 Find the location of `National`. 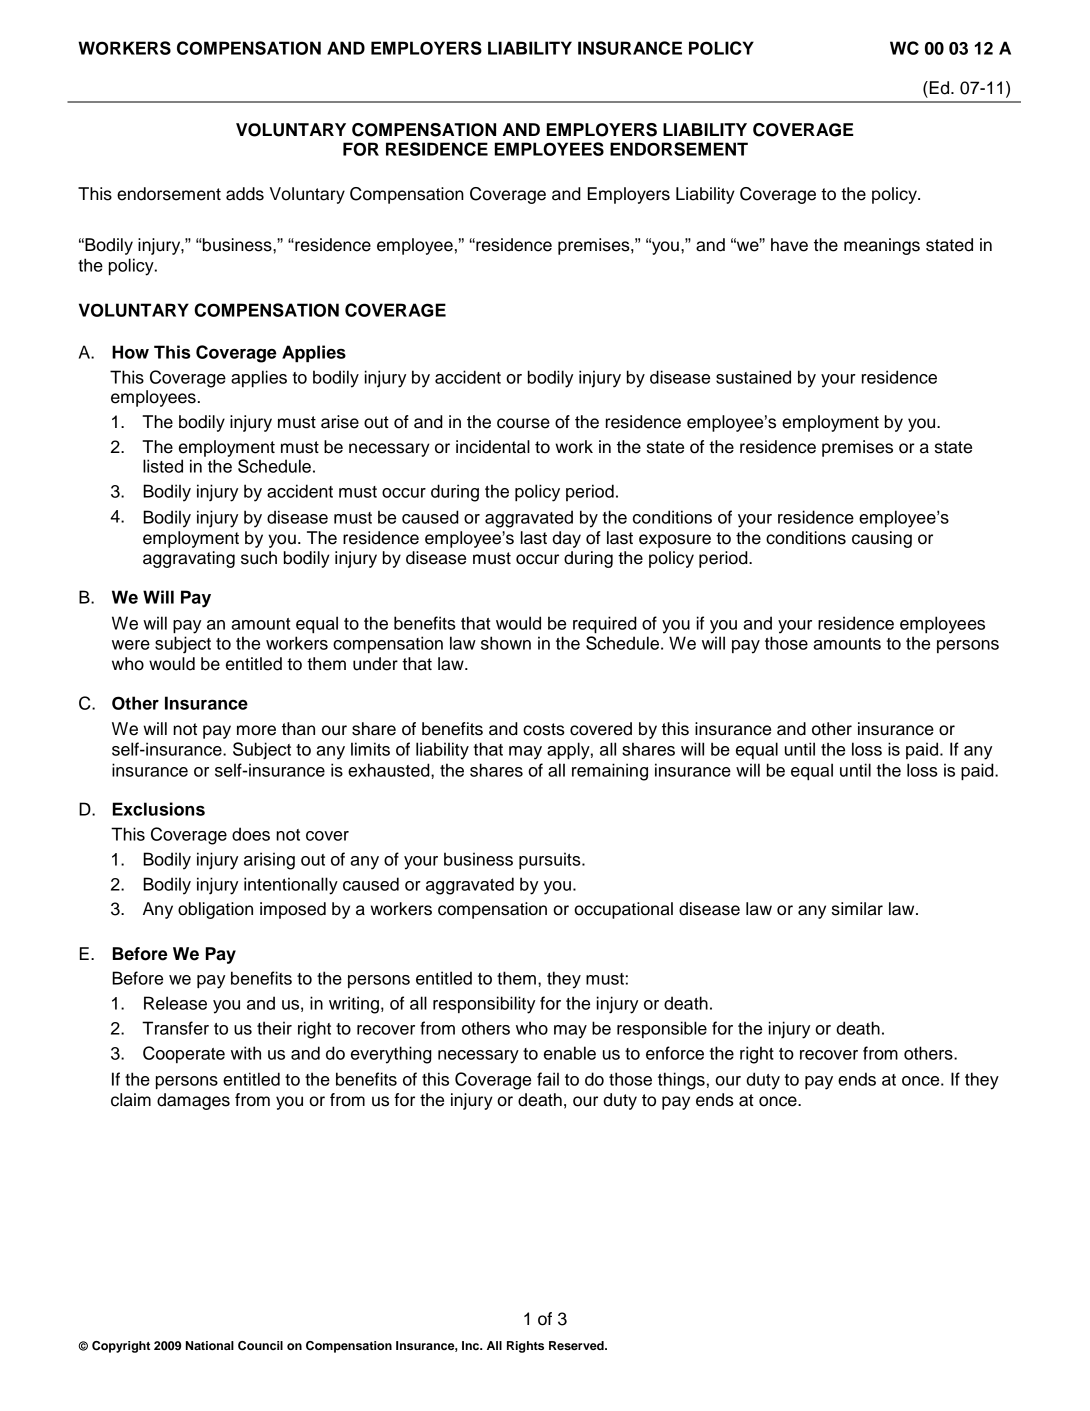

National is located at coordinates (210, 1345).
